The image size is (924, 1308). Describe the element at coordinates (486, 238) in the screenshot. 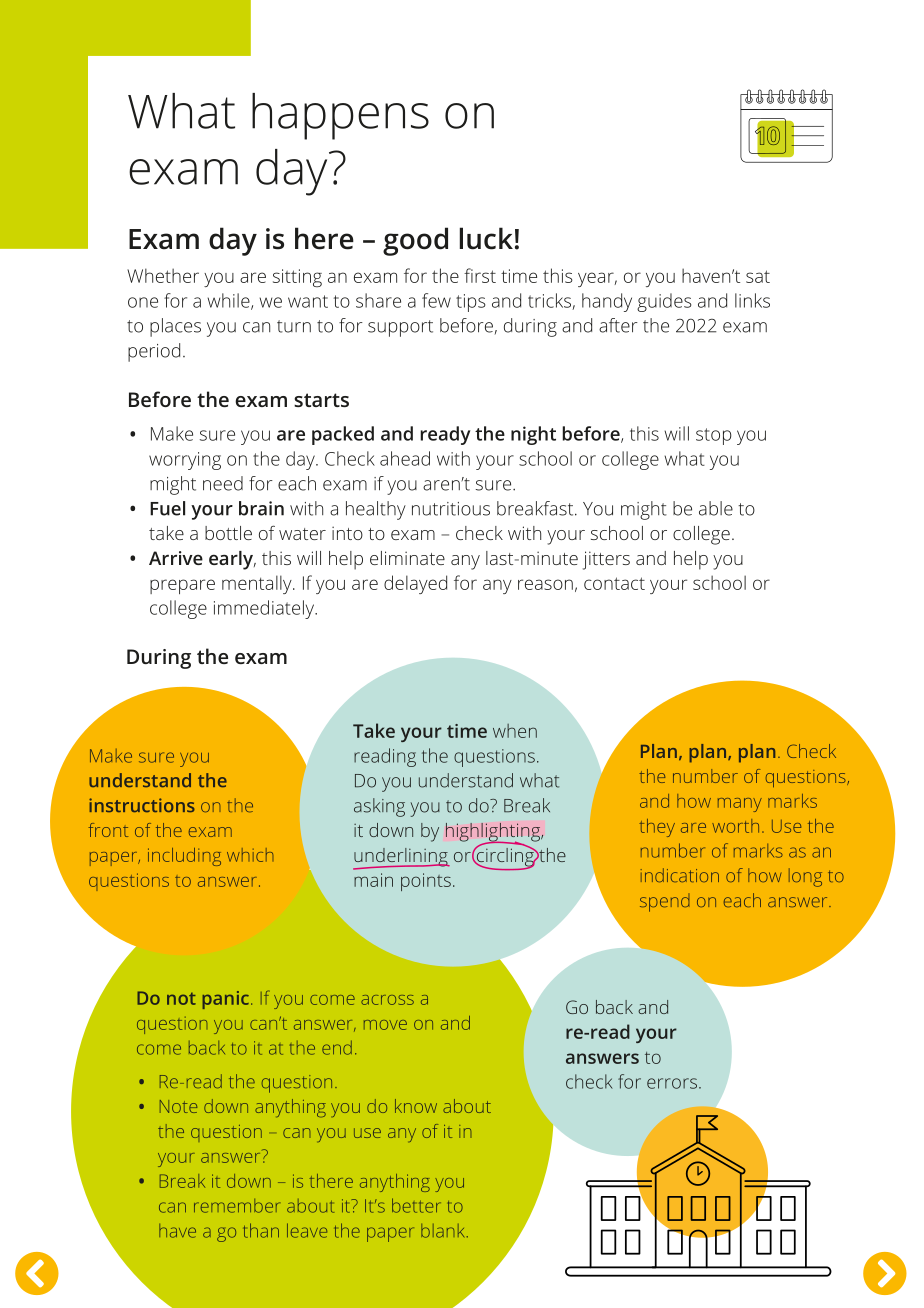

I see `luck` at that location.
